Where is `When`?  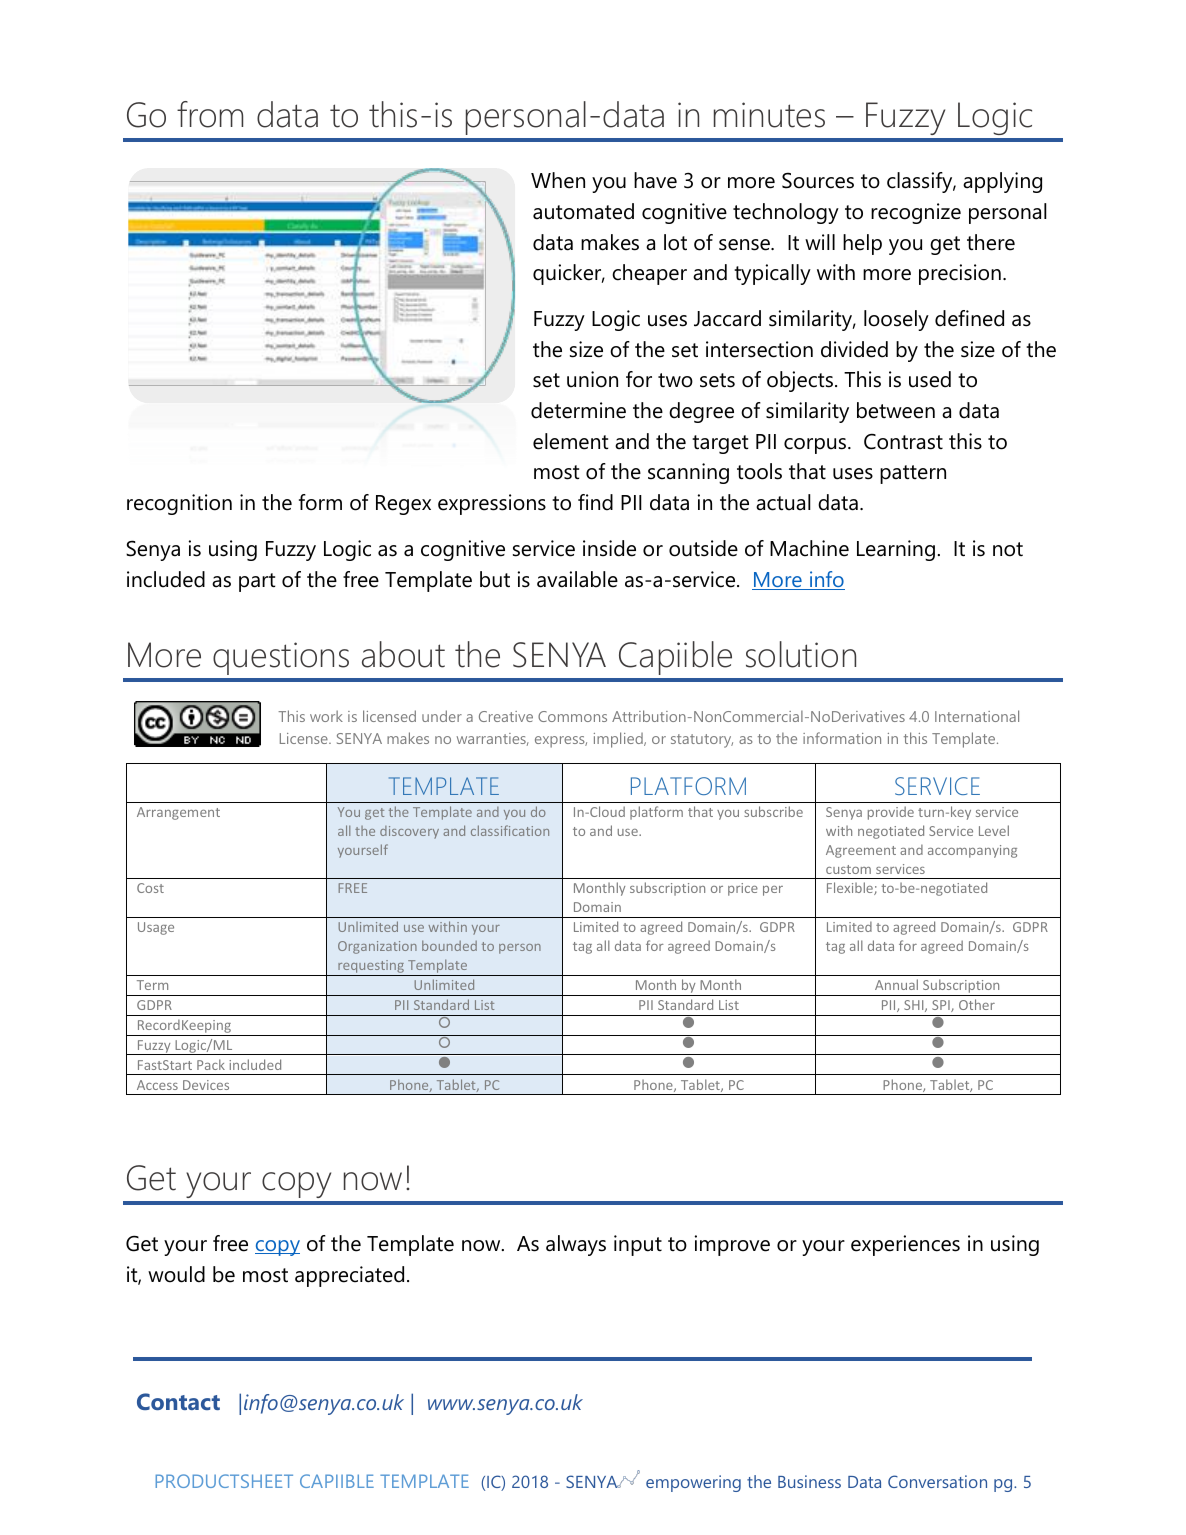 When is located at coordinates (558, 180).
